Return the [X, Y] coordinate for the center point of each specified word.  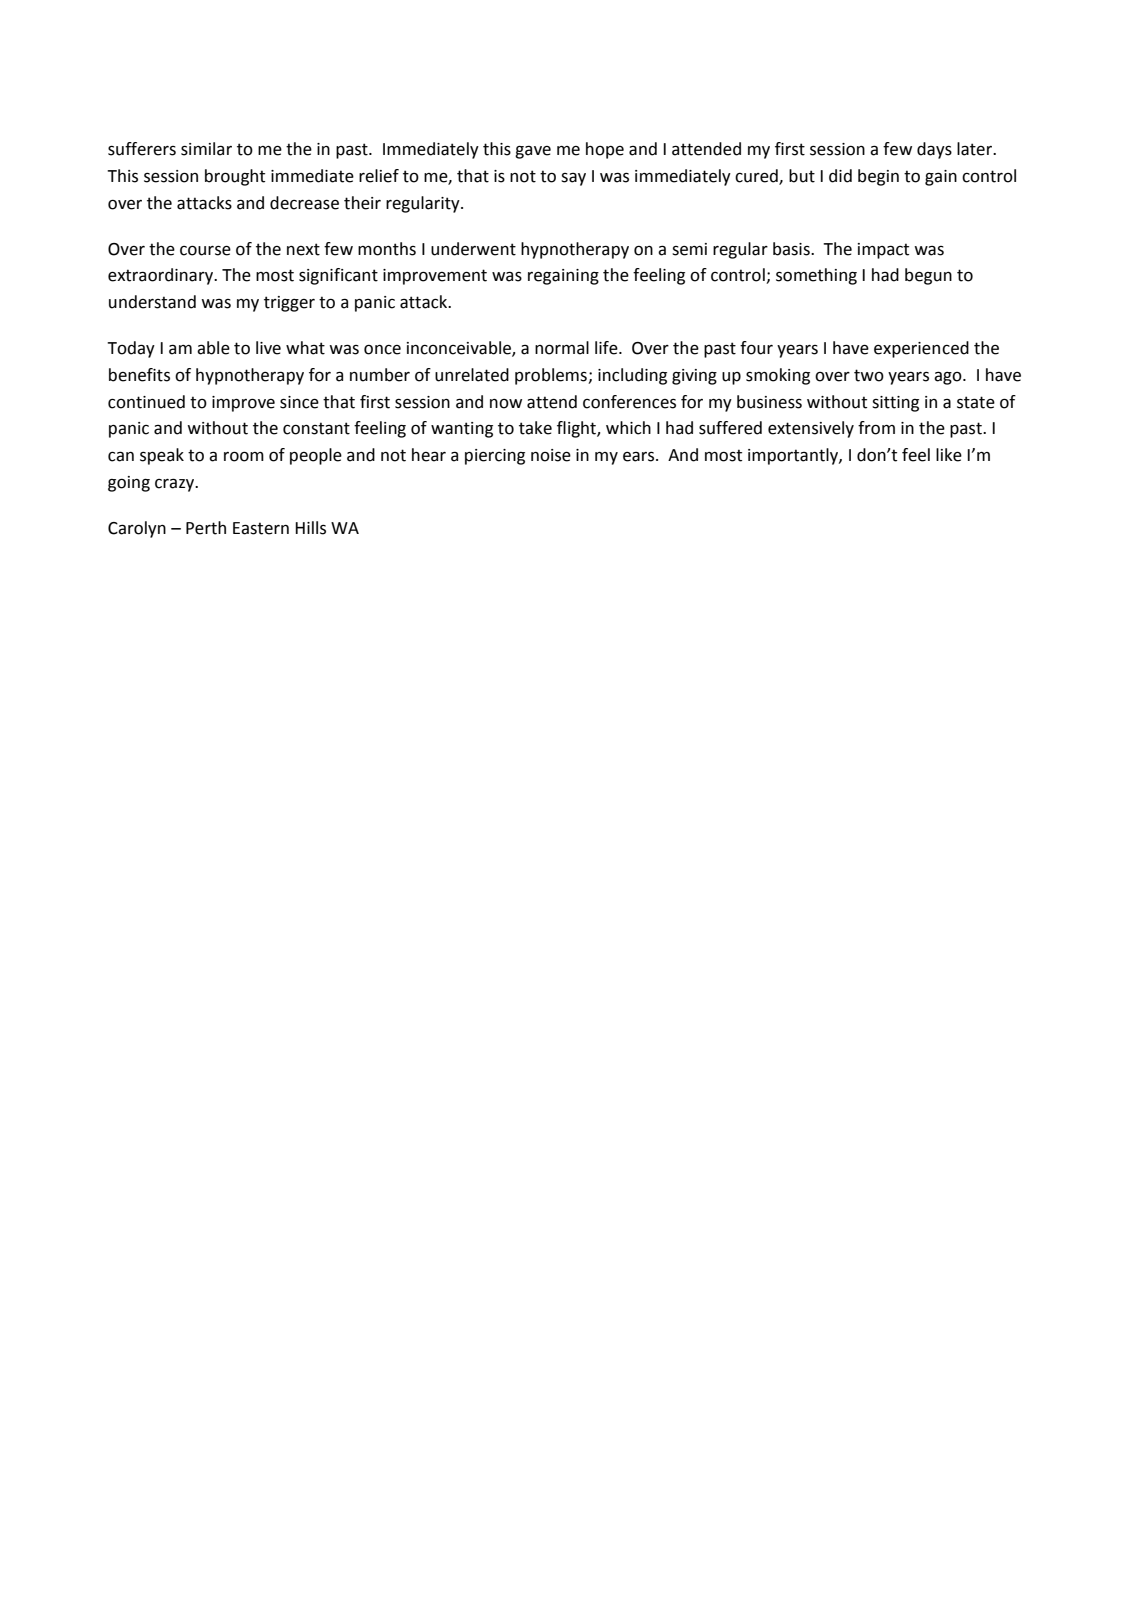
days [934, 150]
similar [206, 149]
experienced [921, 349]
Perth [206, 528]
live [268, 348]
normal [562, 348]
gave [533, 152]
